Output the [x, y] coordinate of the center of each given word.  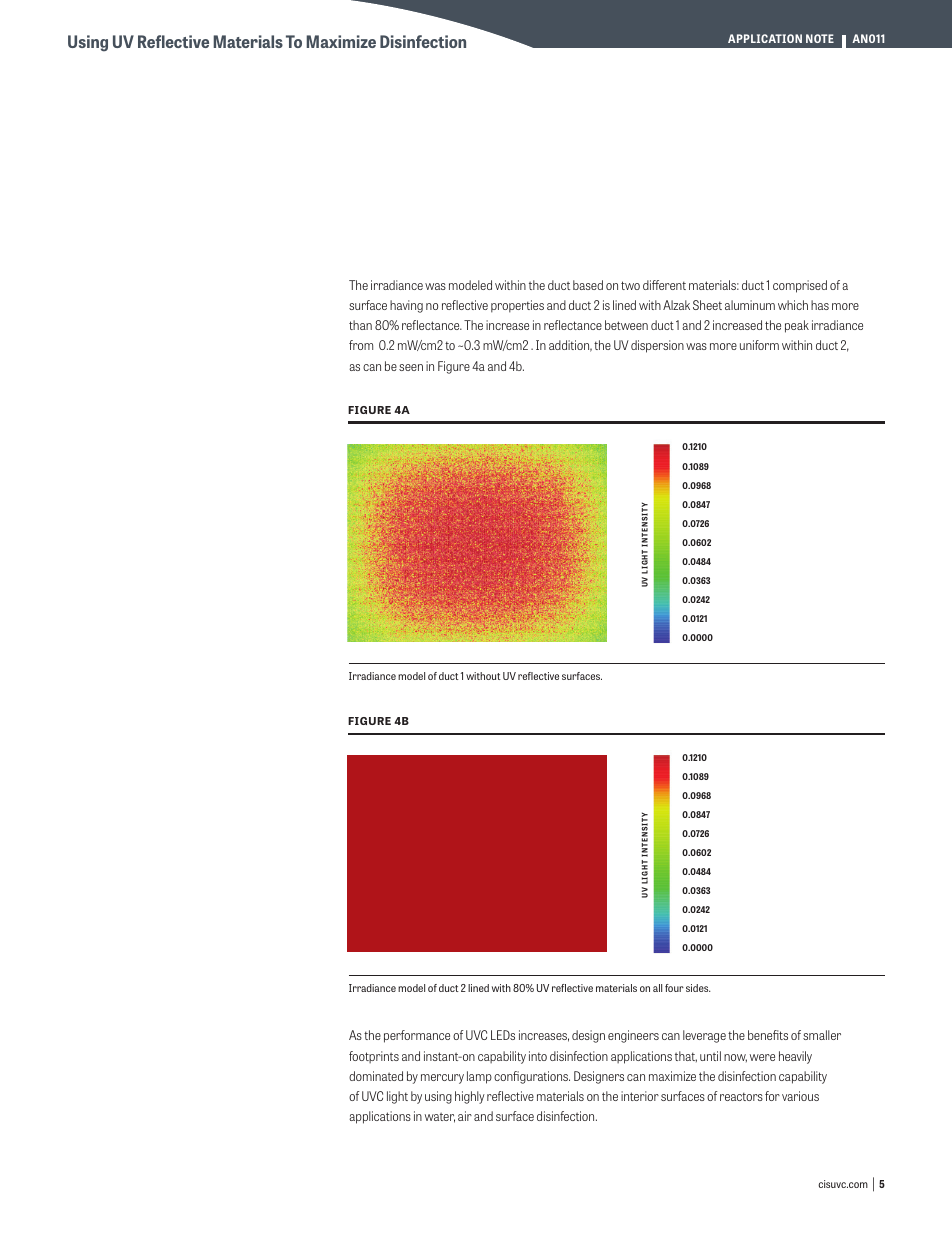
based [588, 285]
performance [417, 1036]
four [674, 988]
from [361, 345]
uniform [759, 345]
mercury [442, 1079]
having [406, 306]
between [626, 325]
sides [698, 988]
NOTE [820, 38]
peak [797, 326]
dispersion [657, 346]
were [762, 1057]
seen [411, 367]
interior [640, 1096]
